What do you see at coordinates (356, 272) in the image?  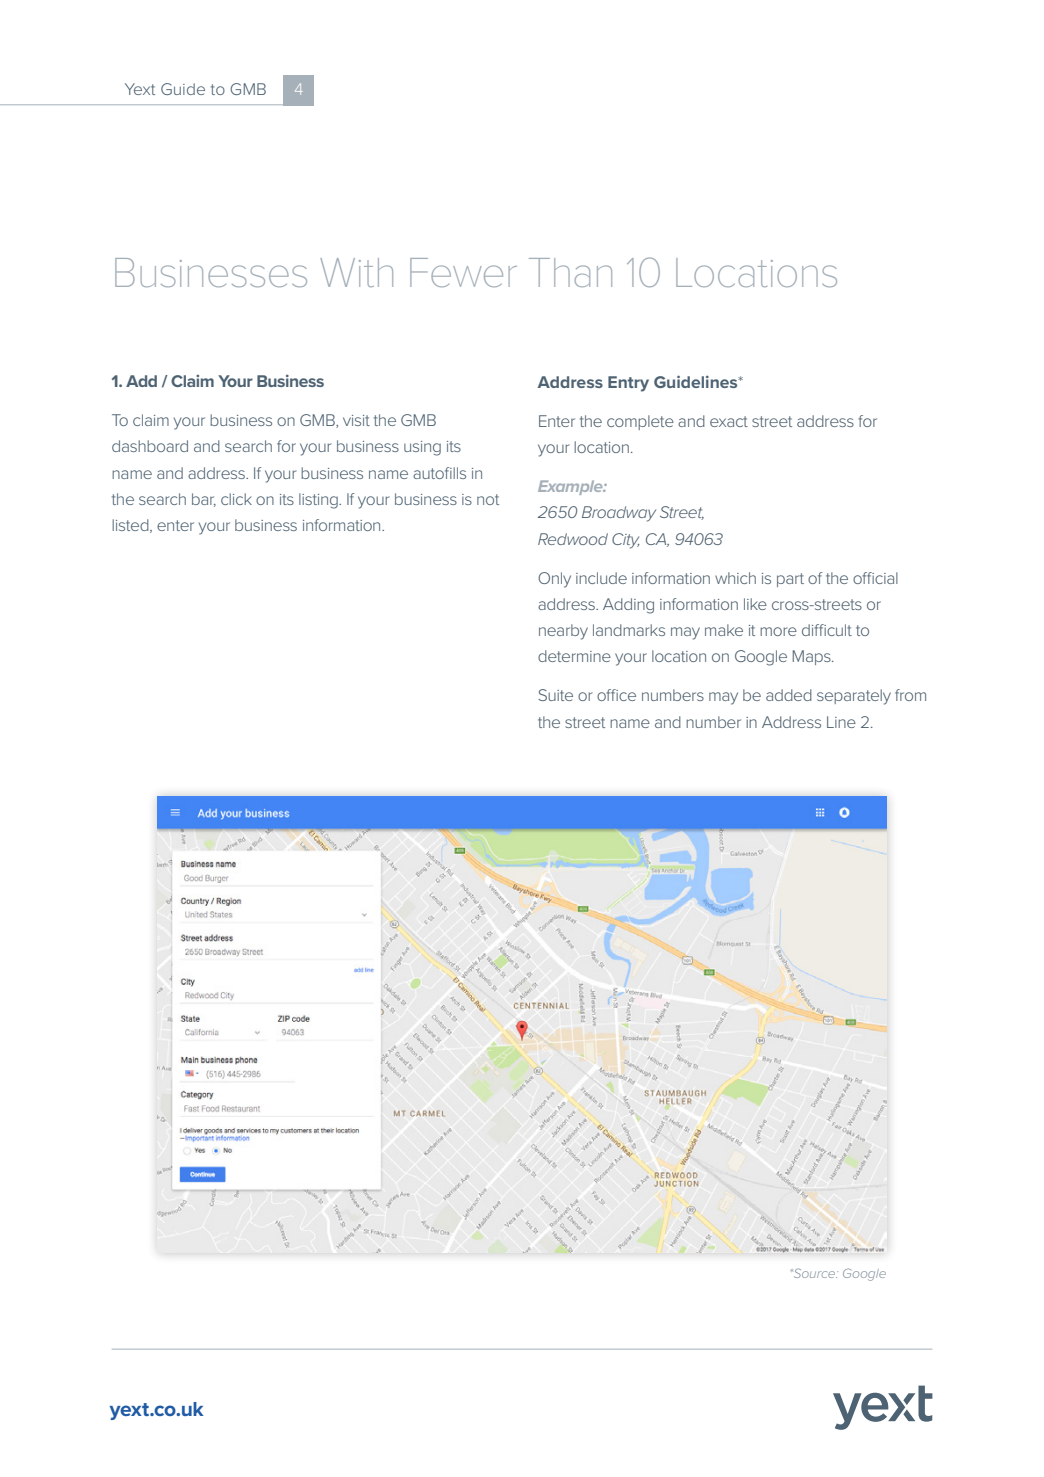 I see `With` at bounding box center [356, 272].
